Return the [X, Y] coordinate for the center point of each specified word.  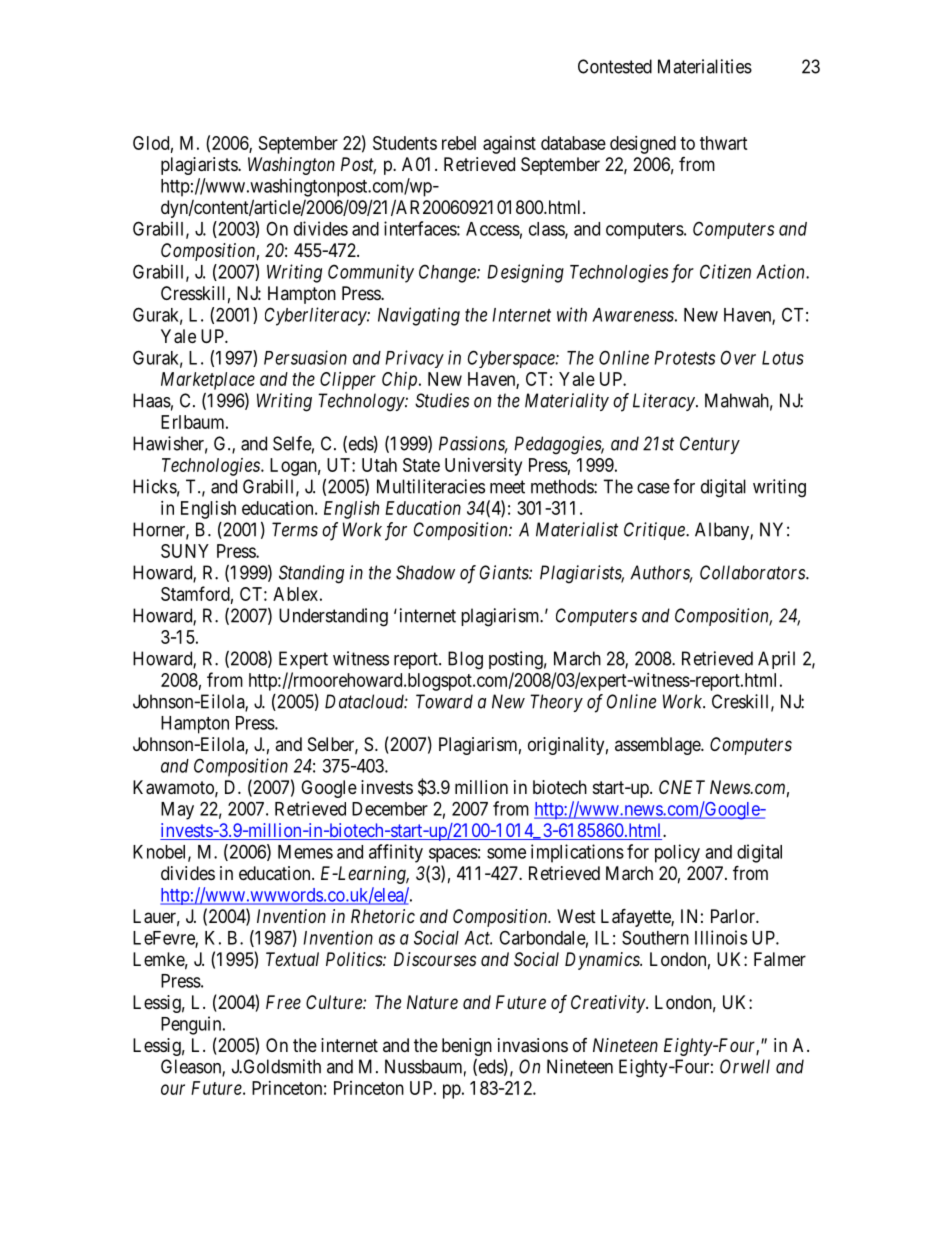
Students [405, 143]
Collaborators [753, 572]
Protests [684, 358]
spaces [453, 855]
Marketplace [208, 381]
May [177, 811]
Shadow [425, 572]
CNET [682, 787]
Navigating [419, 316]
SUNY [185, 551]
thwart [724, 143]
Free [283, 1002]
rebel [459, 143]
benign [467, 1047]
